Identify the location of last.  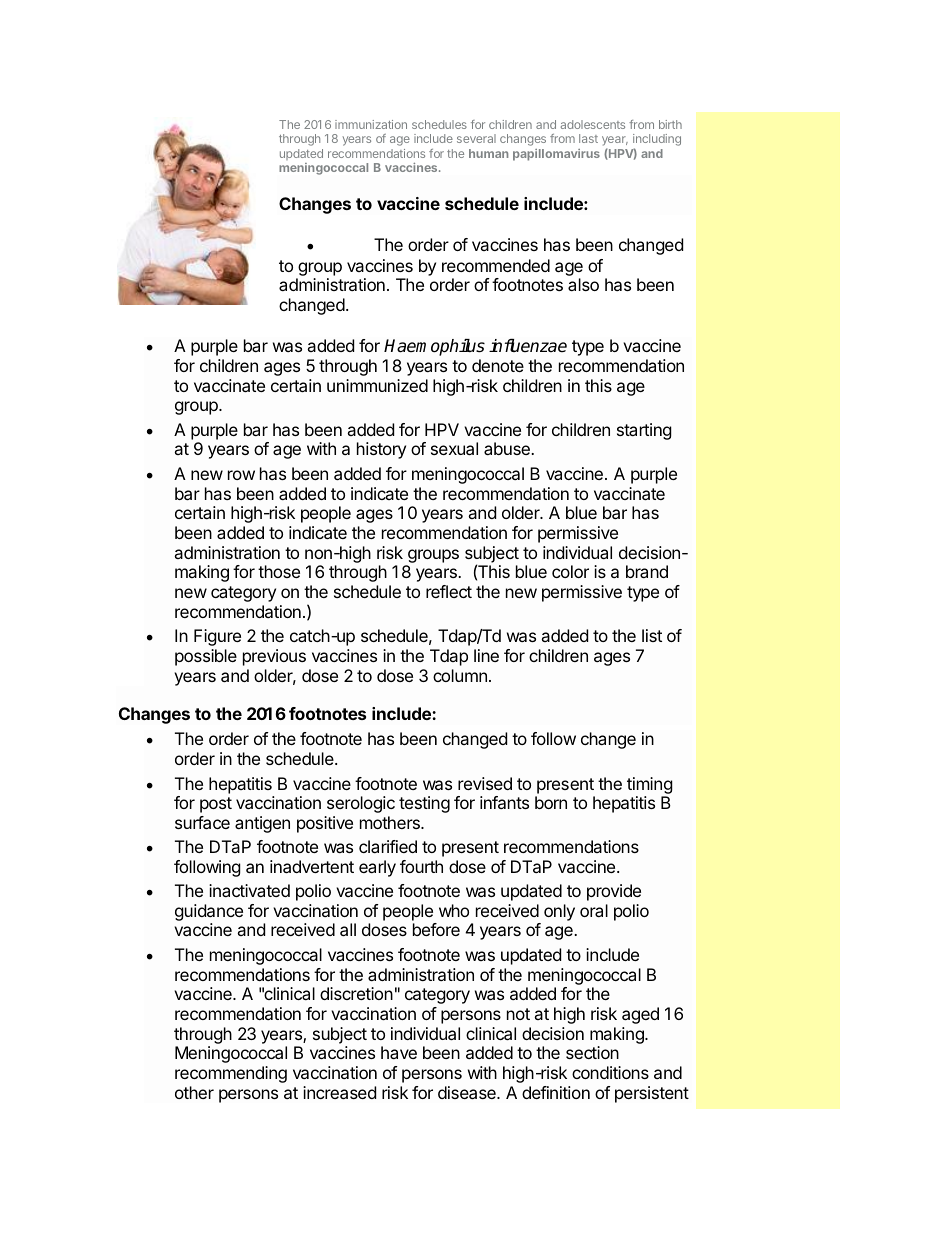
(588, 138).
